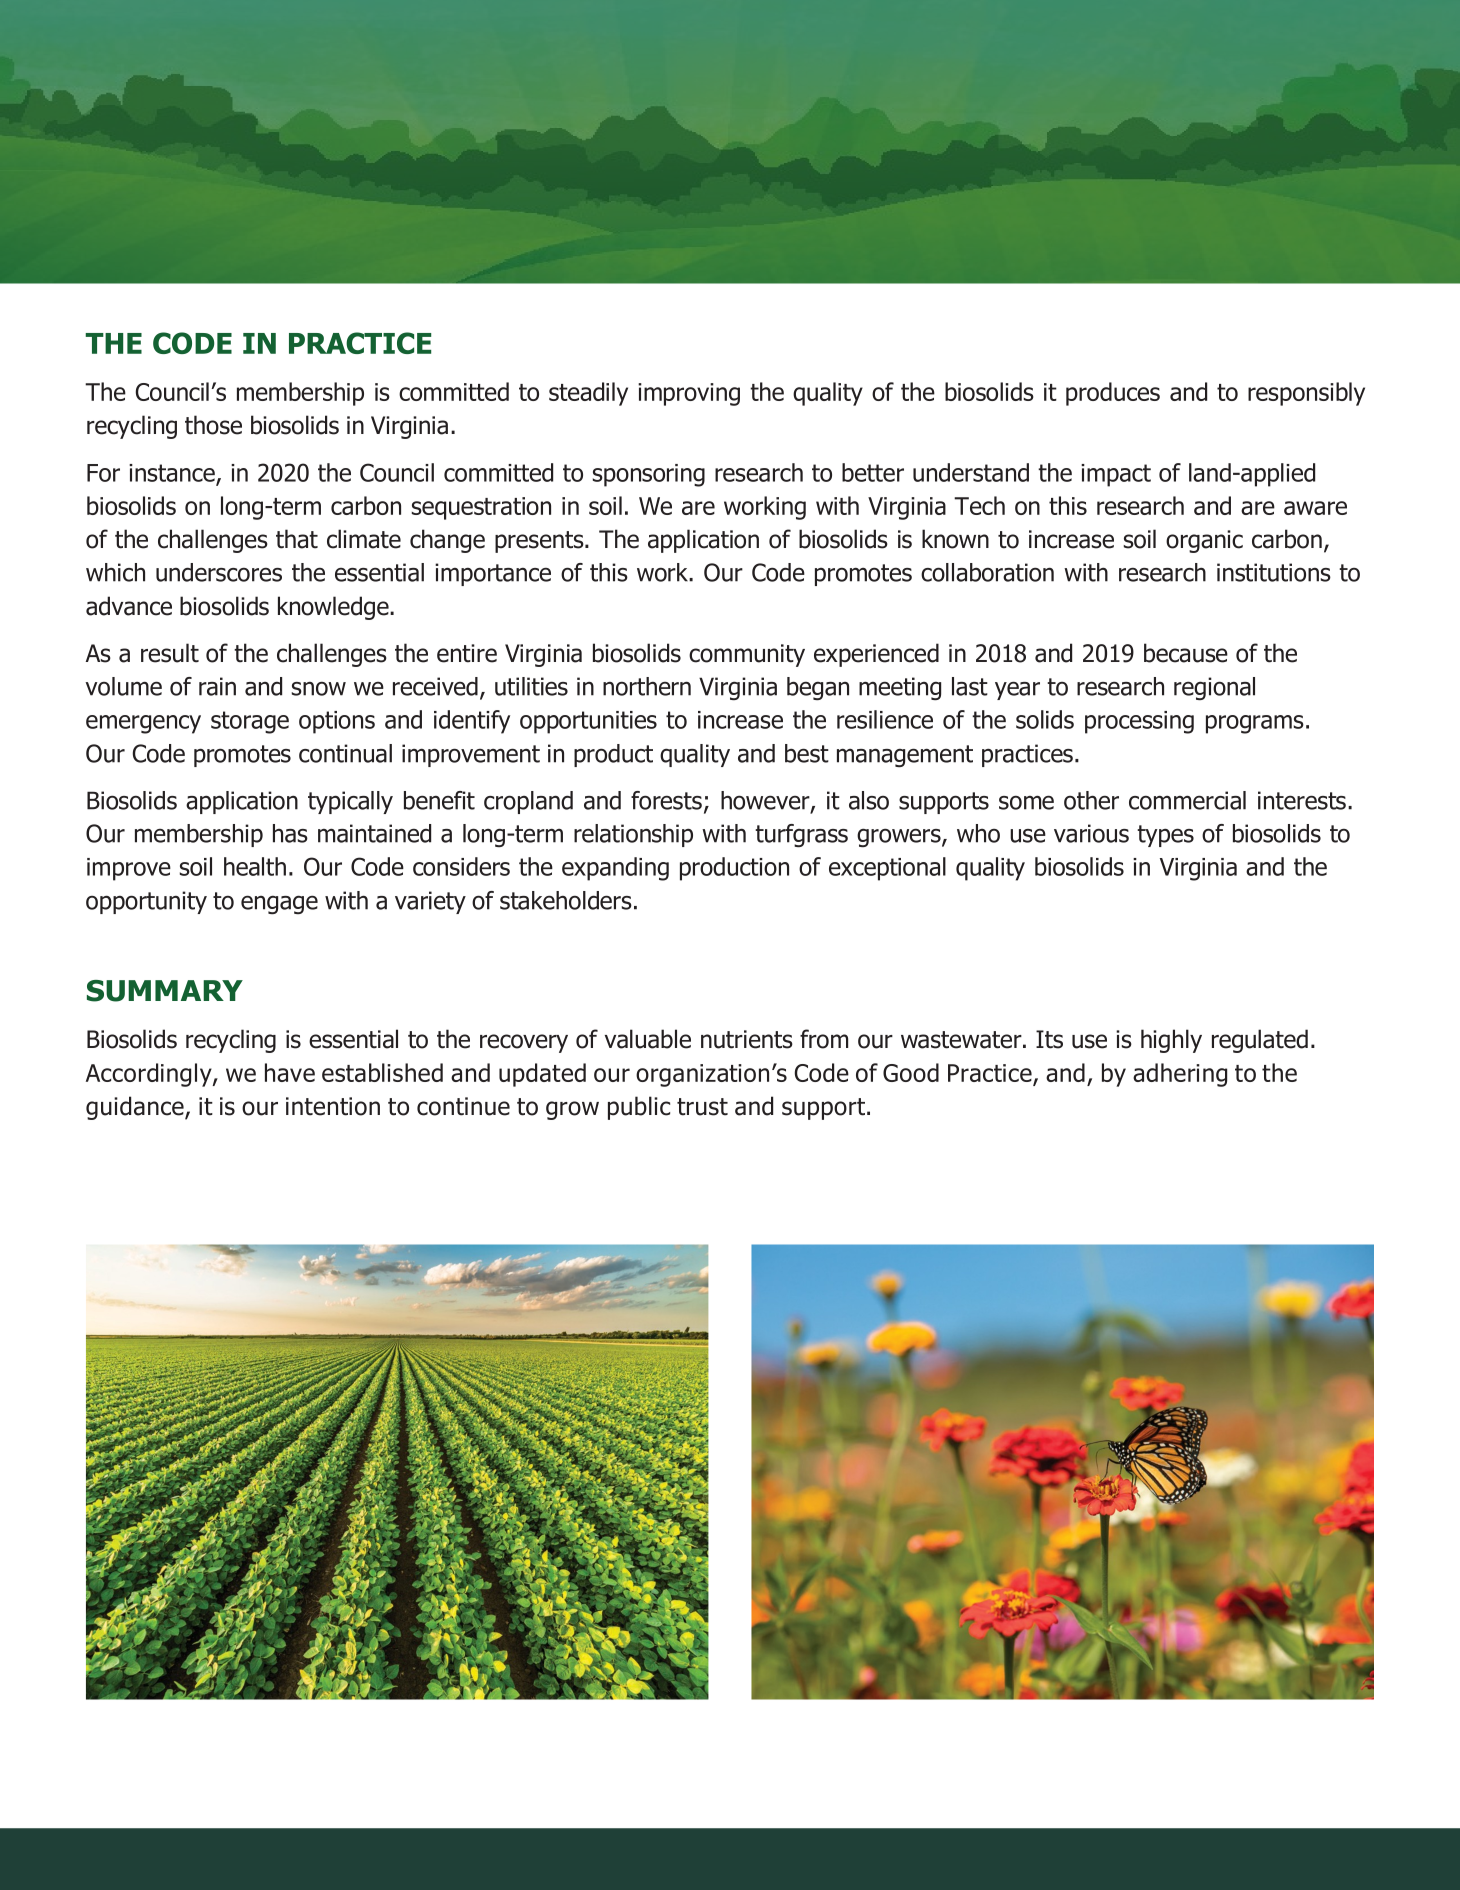  Describe the element at coordinates (702, 1107) in the page. I see `trust` at that location.
